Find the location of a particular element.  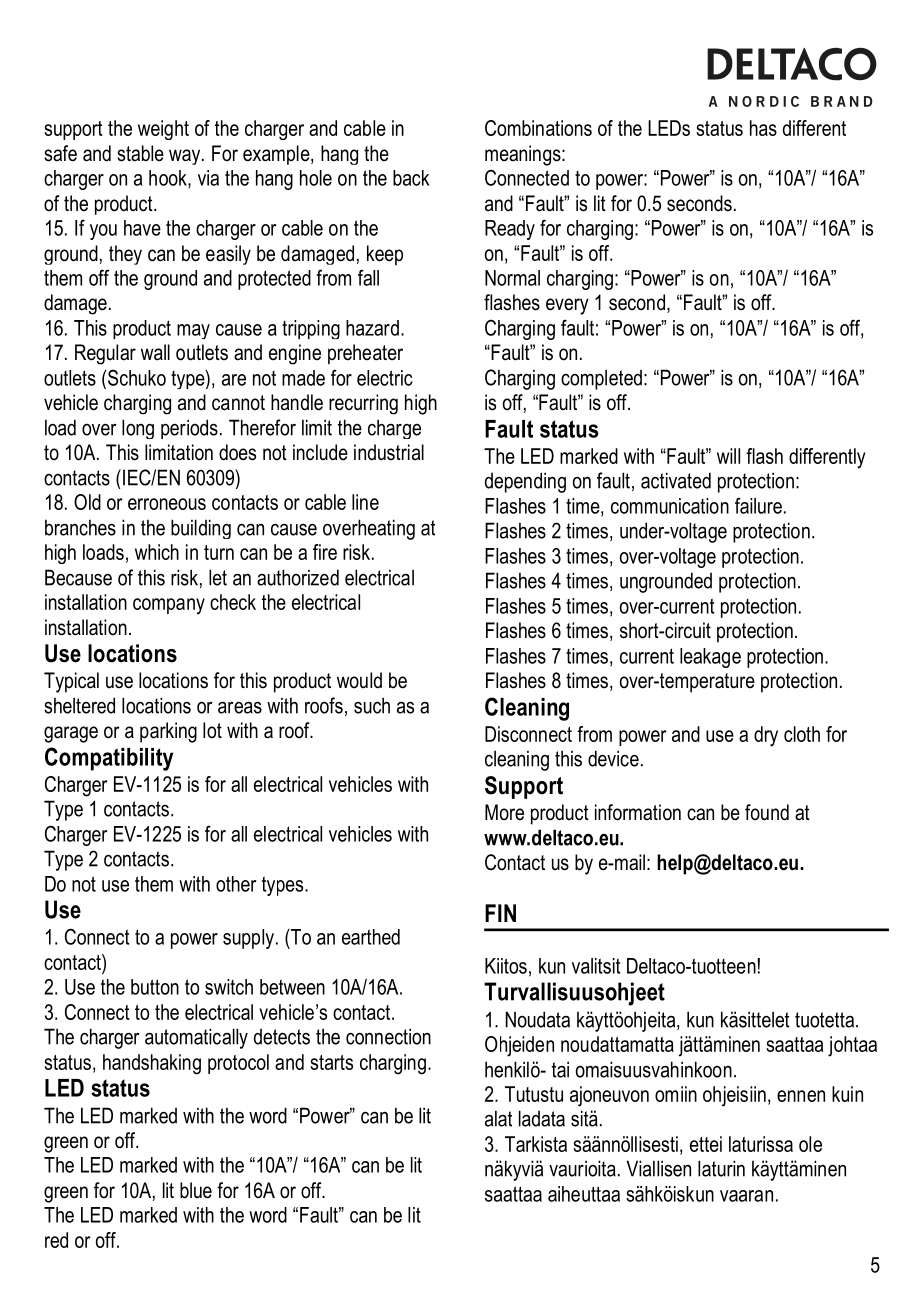

blue is located at coordinates (196, 1190).
